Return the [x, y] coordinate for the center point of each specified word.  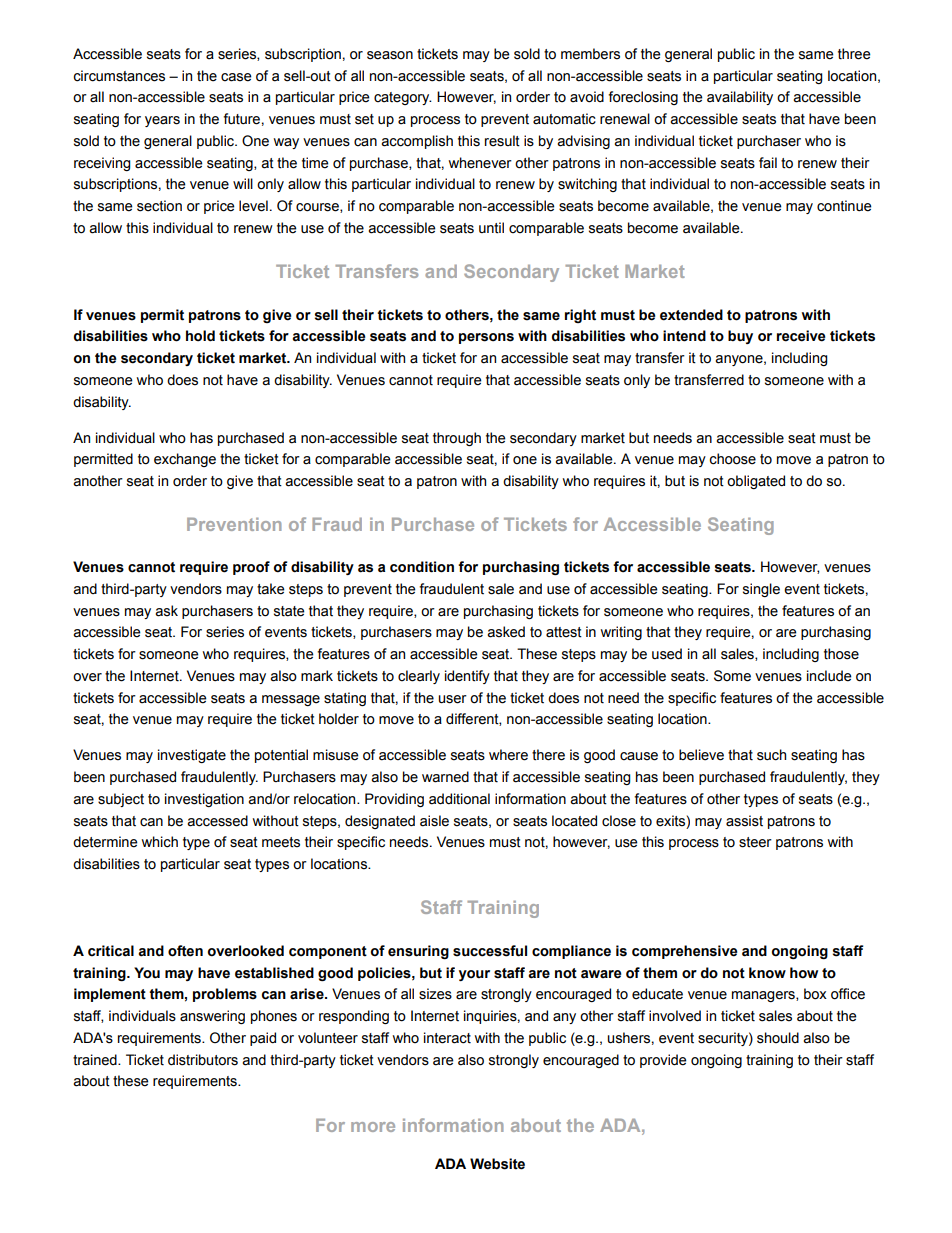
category [403, 98]
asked [506, 632]
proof [251, 568]
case [236, 77]
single [761, 590]
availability [740, 98]
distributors [203, 1060]
